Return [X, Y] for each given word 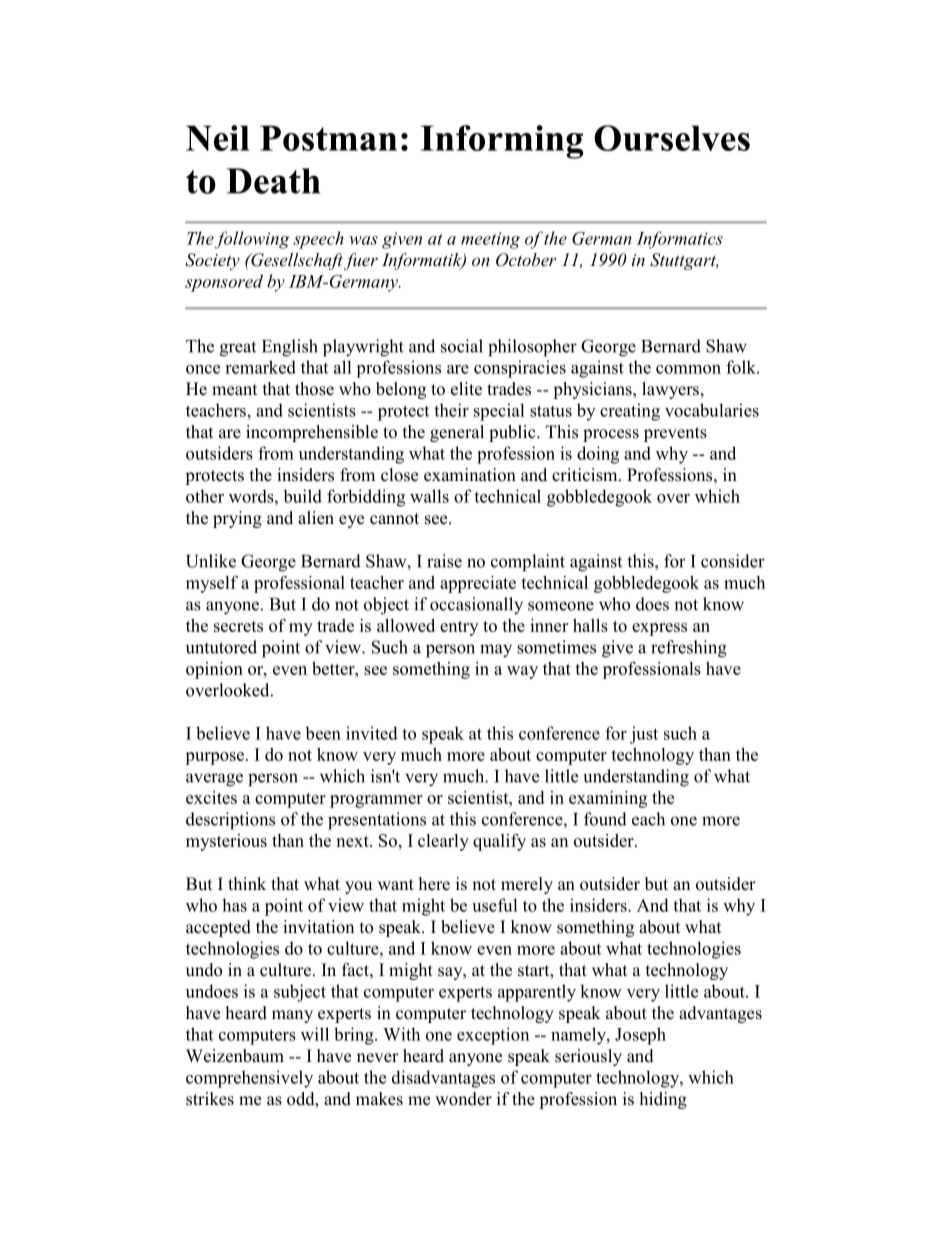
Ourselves [672, 138]
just [644, 735]
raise [444, 561]
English [290, 348]
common [688, 369]
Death [273, 181]
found [605, 819]
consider [733, 561]
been [323, 733]
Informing [502, 142]
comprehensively [249, 1079]
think [247, 883]
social [462, 346]
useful [494, 905]
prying [237, 519]
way [522, 672]
